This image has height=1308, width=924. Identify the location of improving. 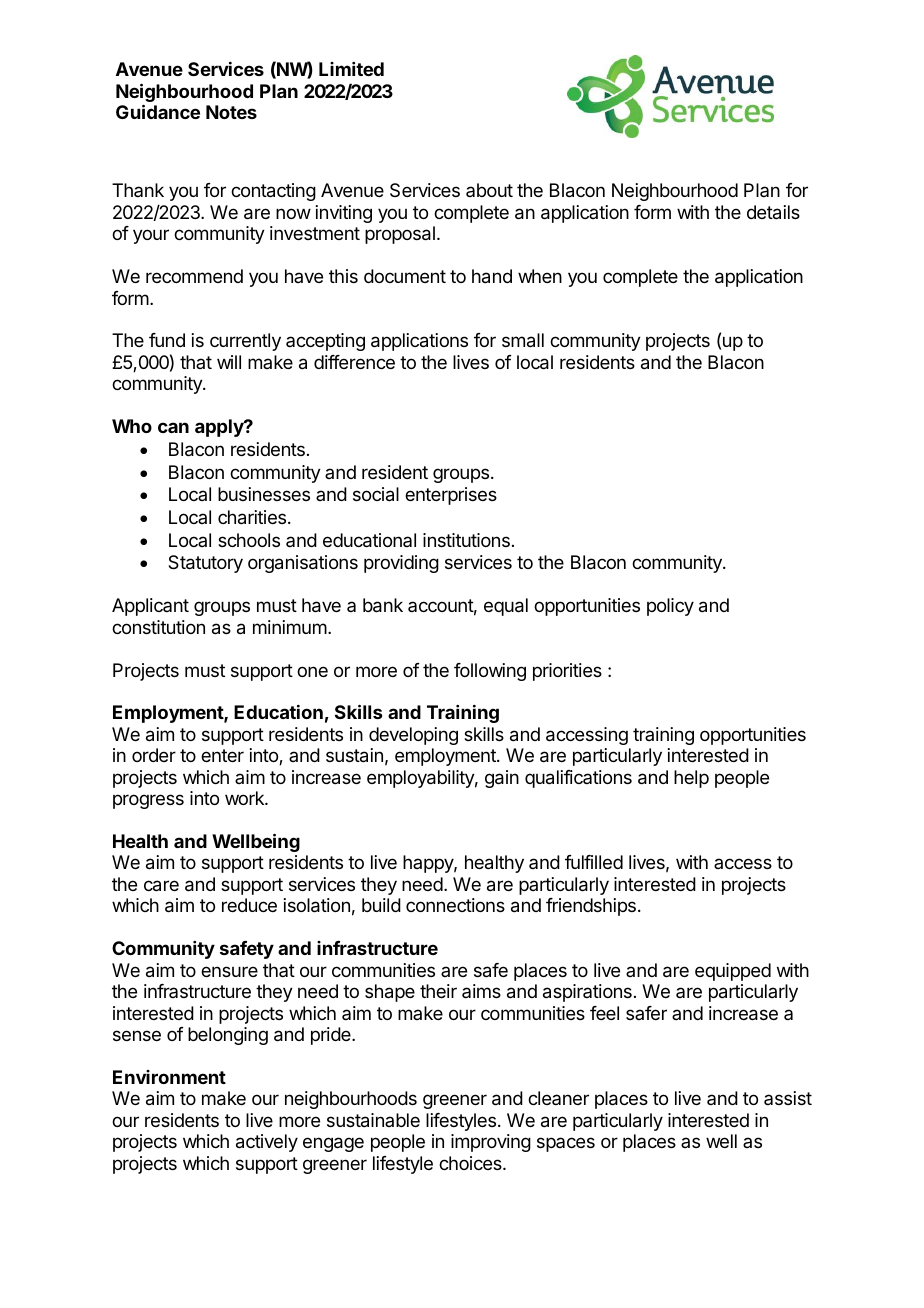
(491, 1143).
